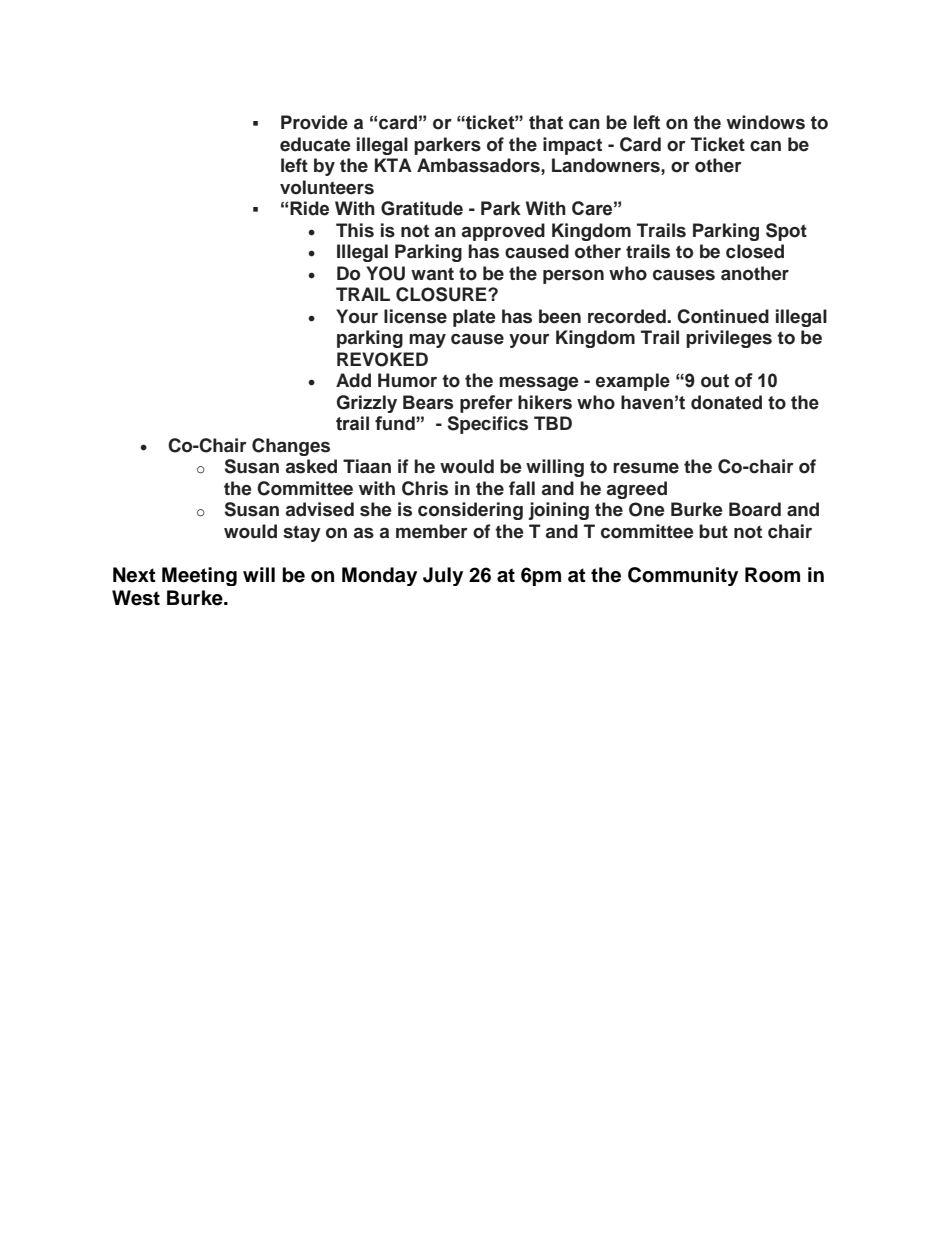 Image resolution: width=952 pixels, height=1233 pixels. I want to click on windows, so click(766, 122).
